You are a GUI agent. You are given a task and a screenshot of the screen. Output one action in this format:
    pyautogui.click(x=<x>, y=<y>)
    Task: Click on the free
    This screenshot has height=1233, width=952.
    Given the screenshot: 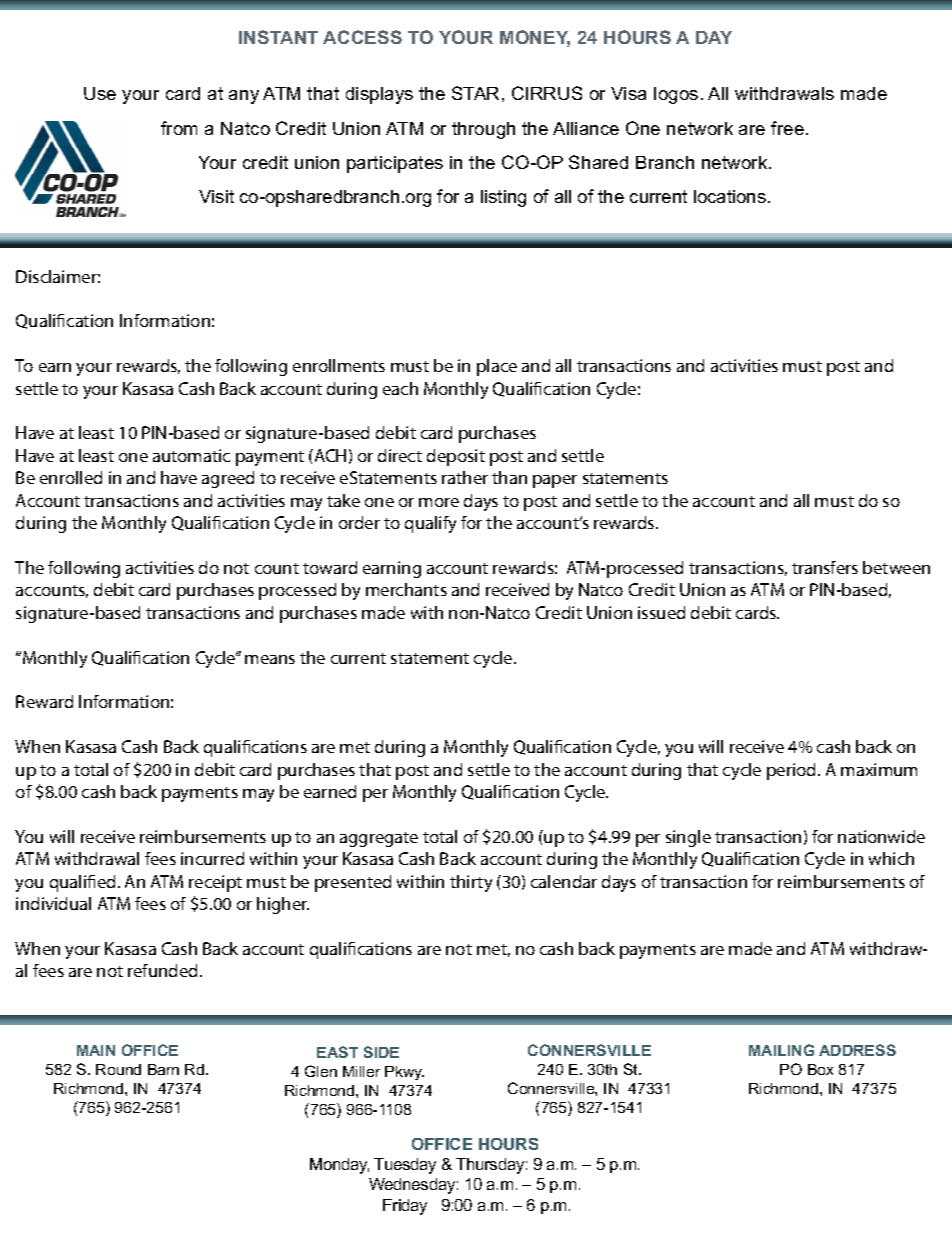 What is the action you would take?
    pyautogui.click(x=787, y=128)
